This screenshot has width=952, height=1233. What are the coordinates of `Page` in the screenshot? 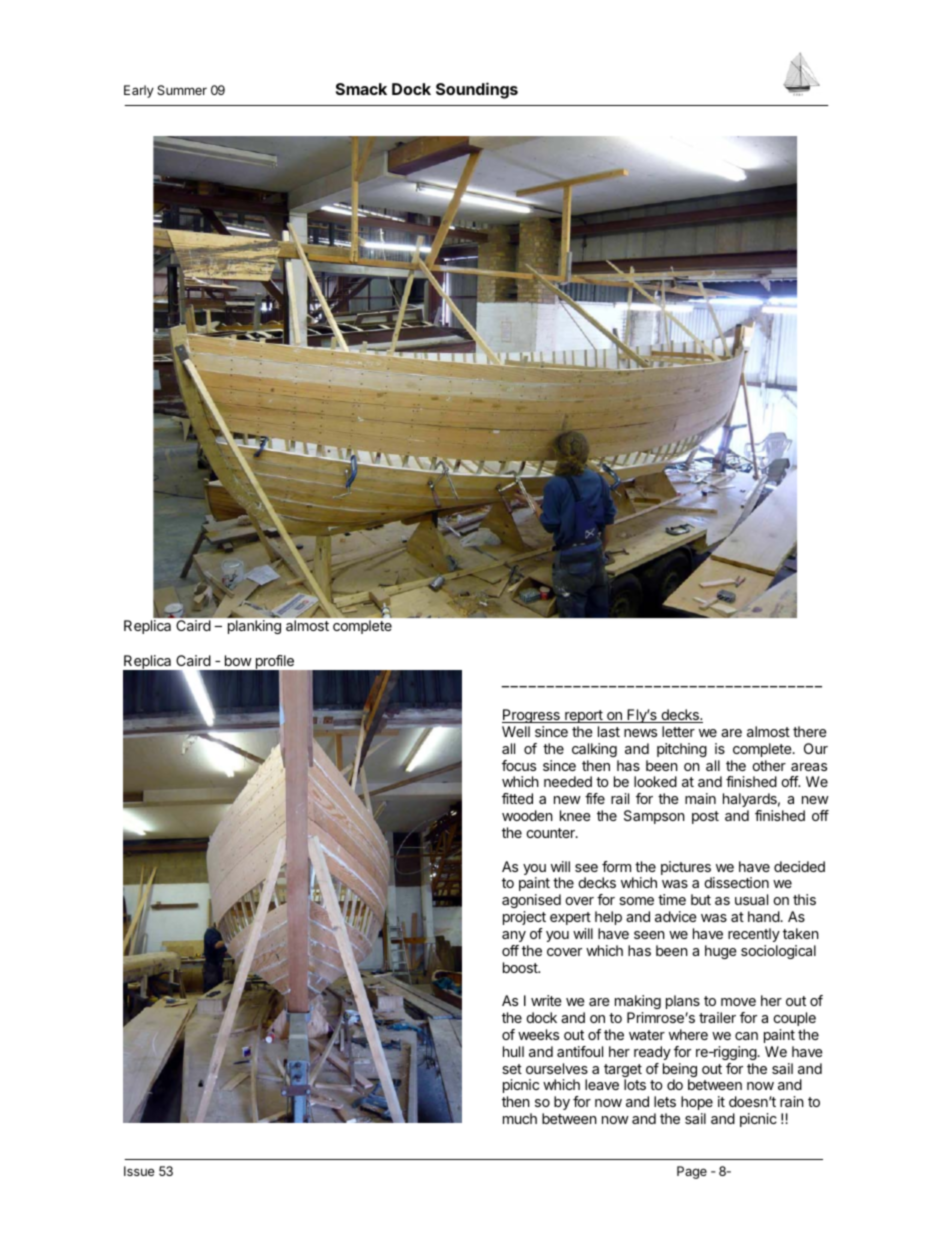 It's located at (692, 1172).
